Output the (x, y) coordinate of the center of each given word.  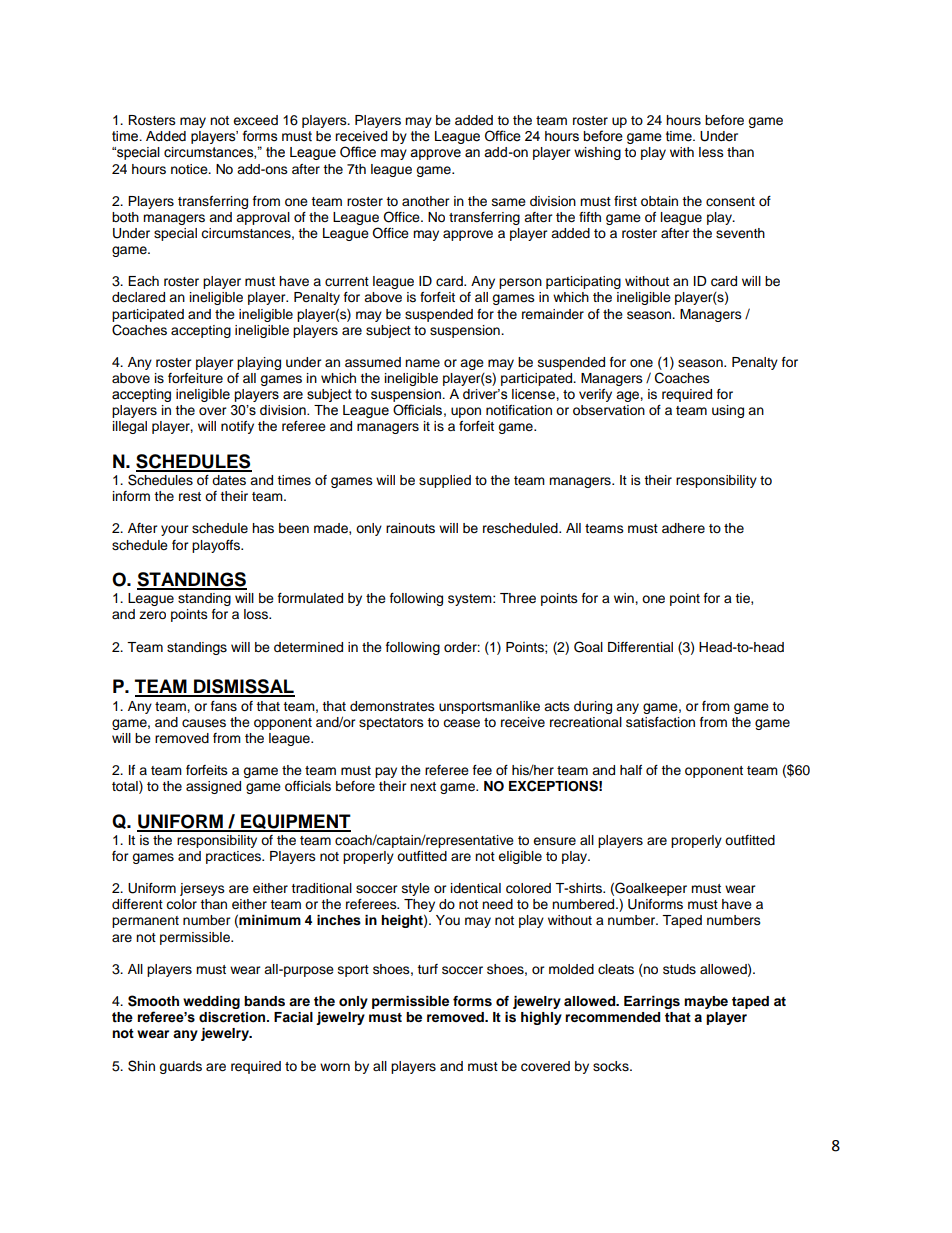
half (631, 770)
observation (609, 410)
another (426, 201)
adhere (683, 528)
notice (190, 169)
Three (518, 598)
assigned (213, 787)
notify (237, 427)
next (423, 787)
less (711, 152)
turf (427, 969)
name (422, 363)
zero (152, 615)
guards (180, 1067)
